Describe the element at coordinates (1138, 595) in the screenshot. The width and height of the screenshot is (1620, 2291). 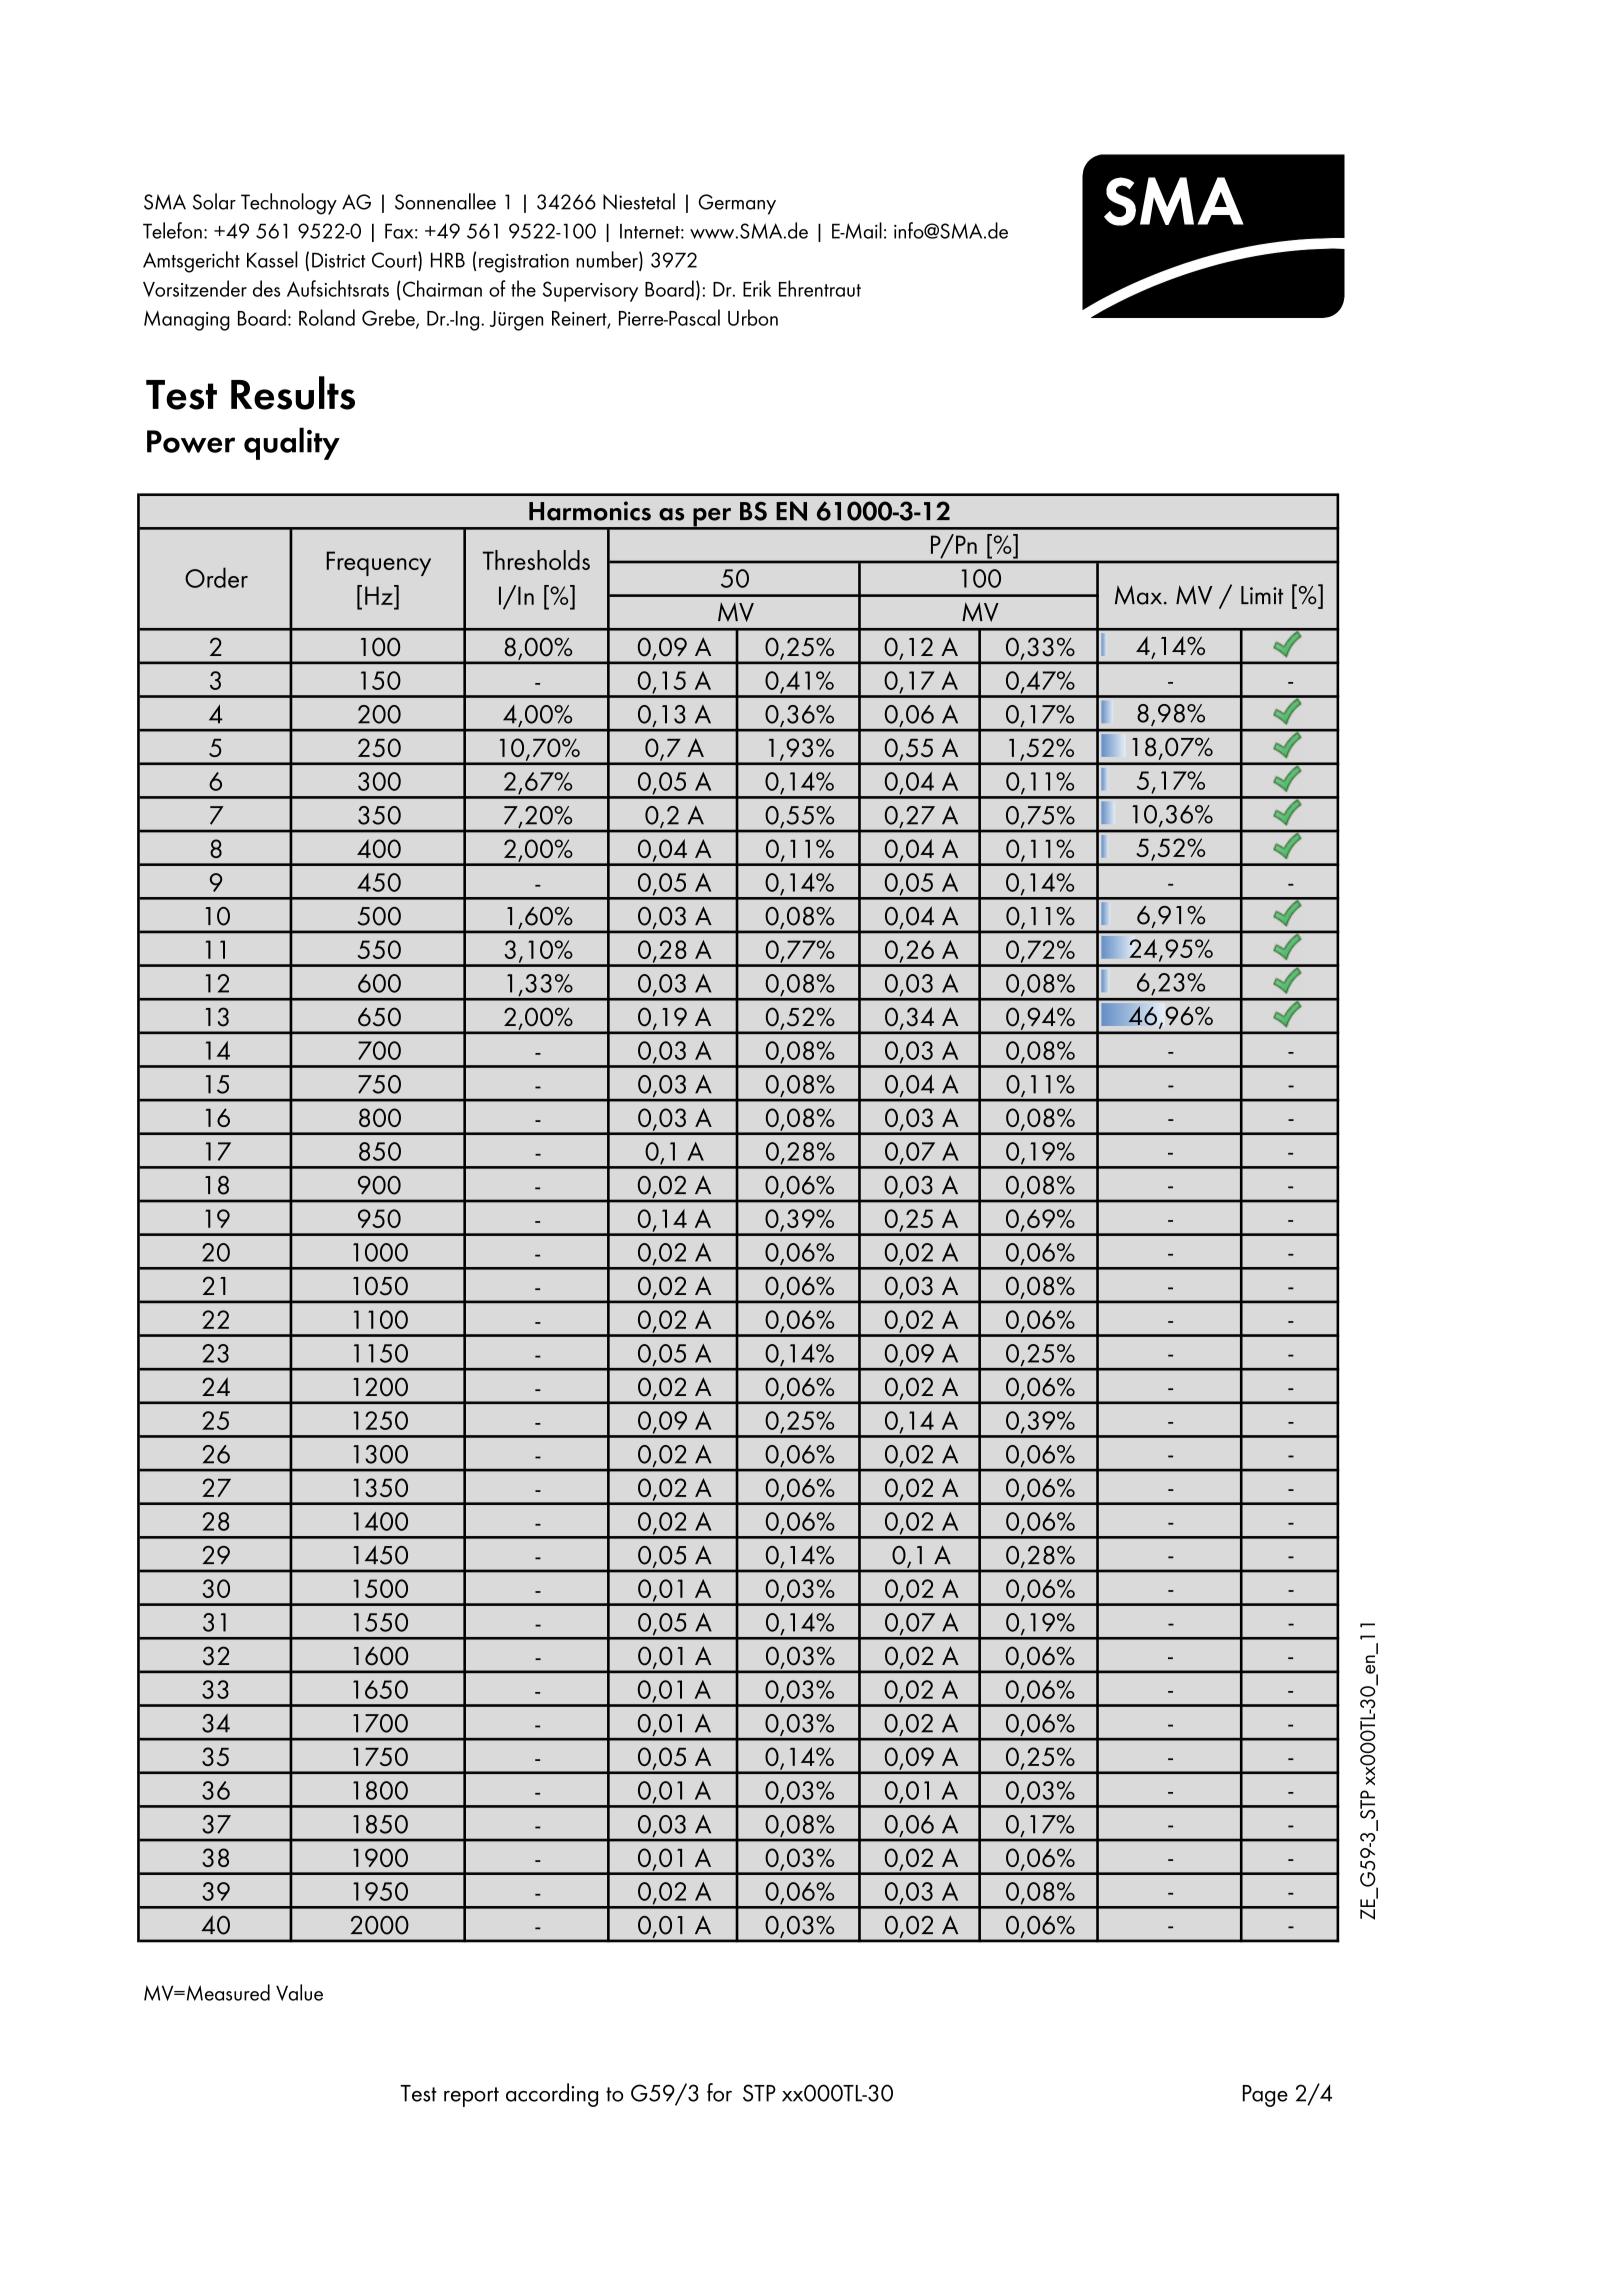
I see `Max` at that location.
